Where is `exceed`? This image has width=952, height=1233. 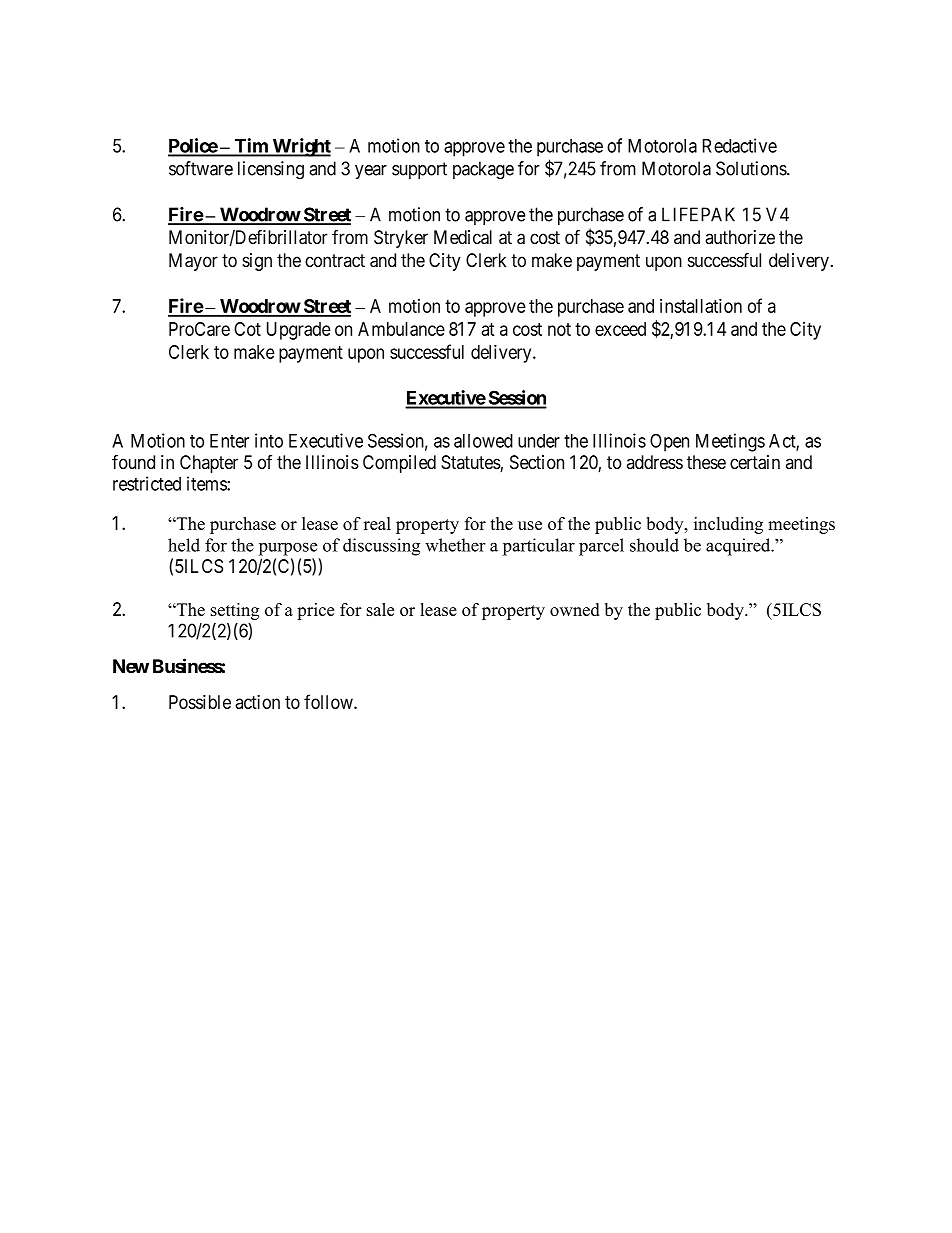 exceed is located at coordinates (620, 329).
